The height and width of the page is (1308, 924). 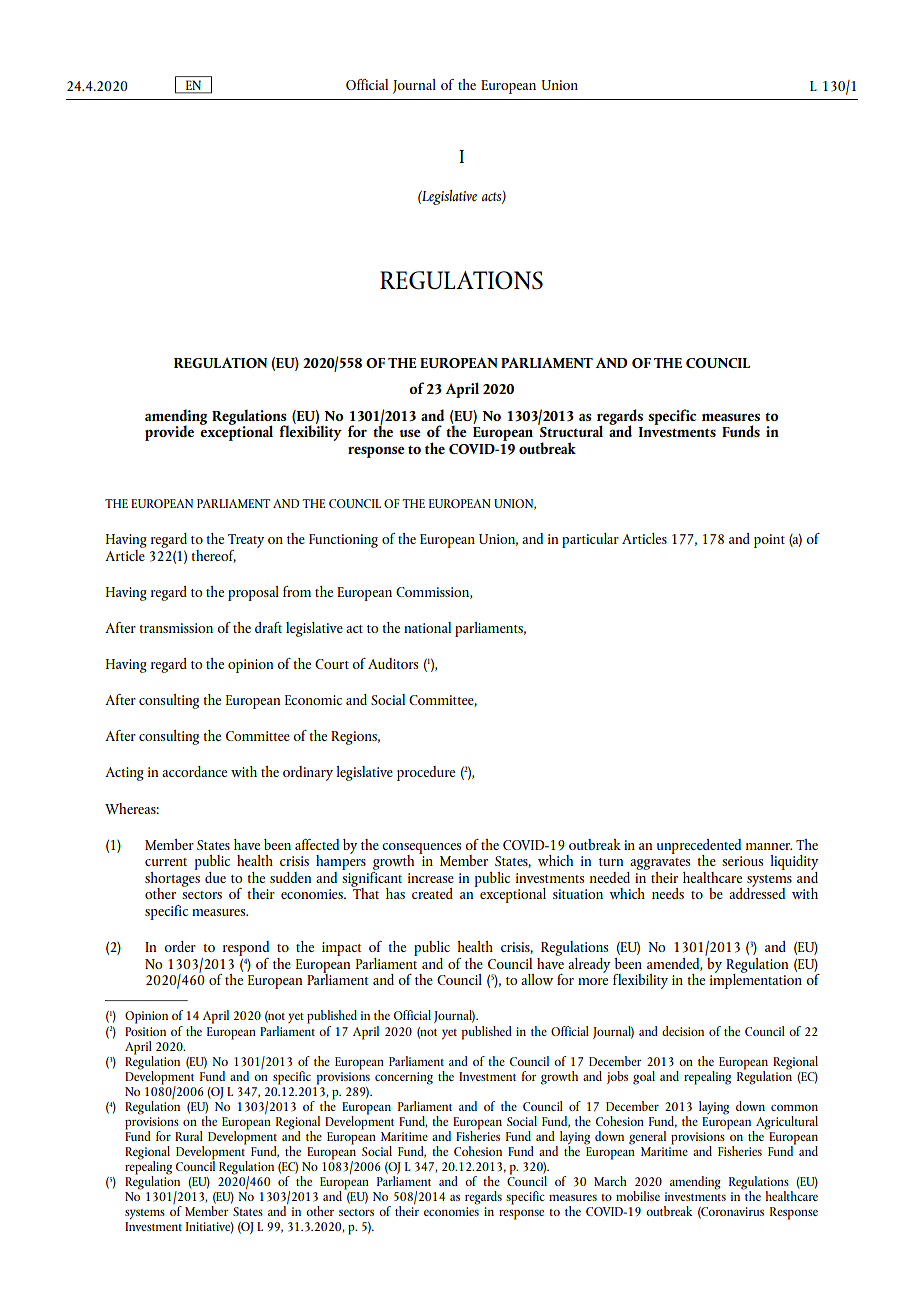 I want to click on Economic, so click(x=313, y=700).
